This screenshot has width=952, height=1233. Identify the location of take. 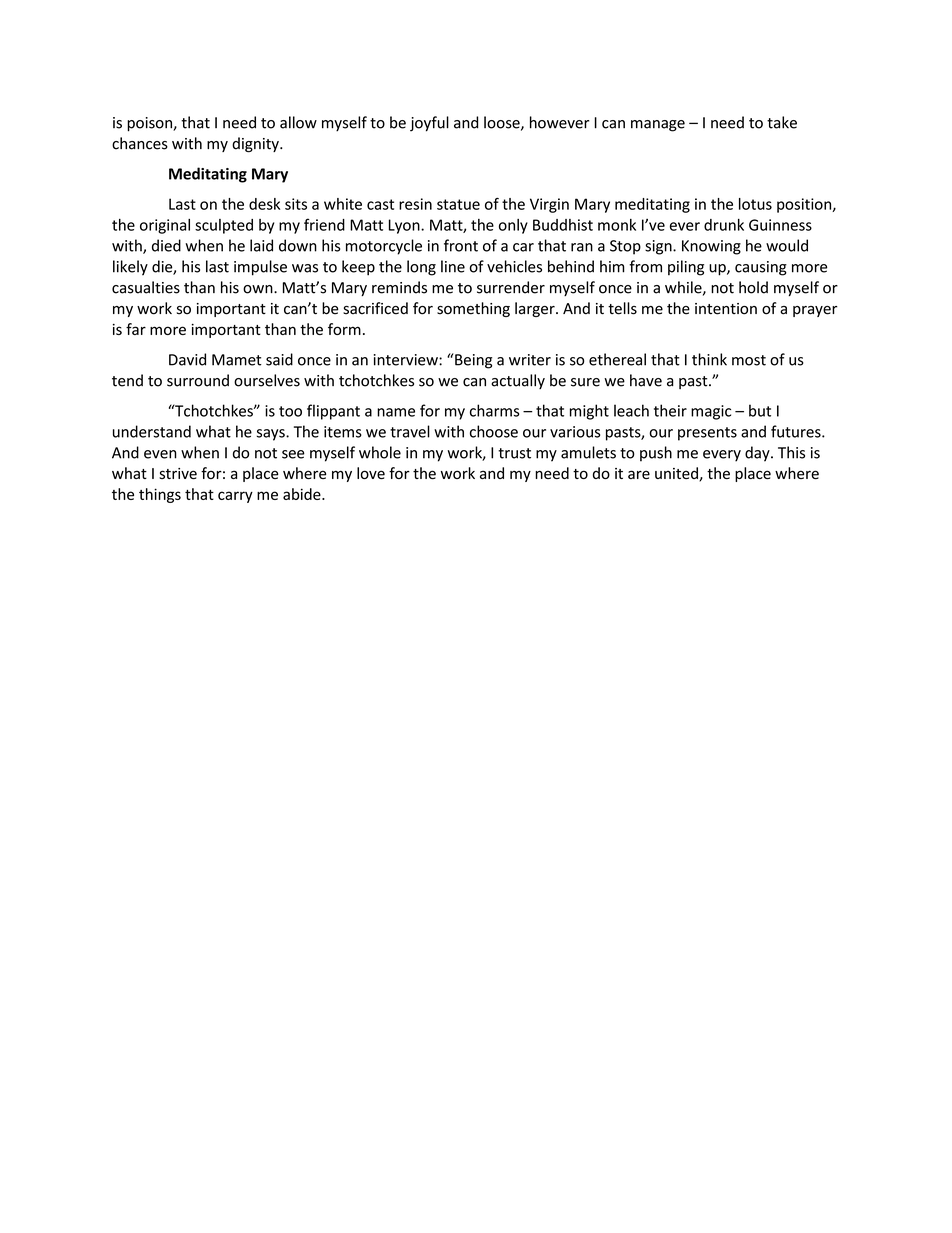
(782, 122).
